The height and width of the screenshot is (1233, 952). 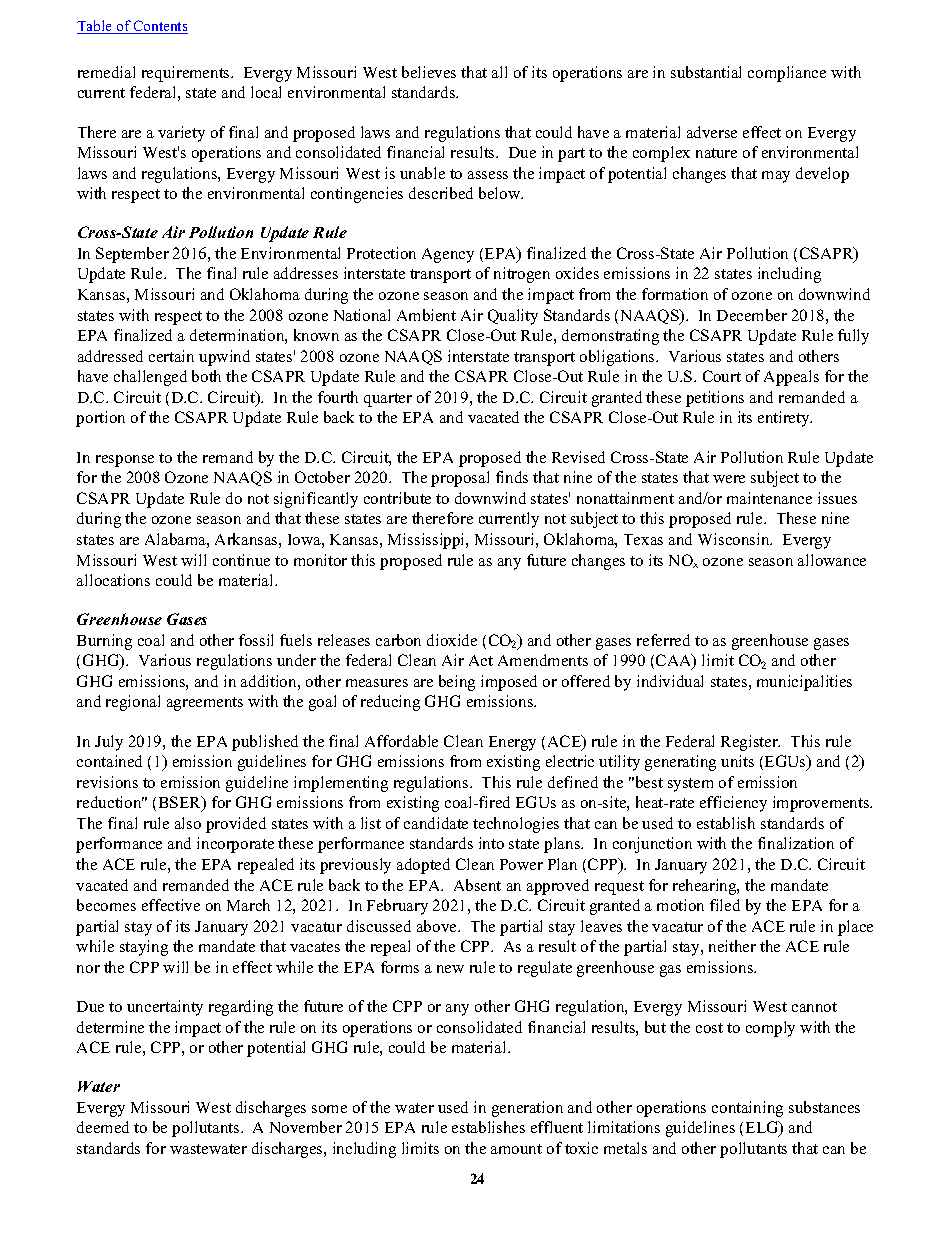 What do you see at coordinates (187, 74) in the screenshot?
I see `requirements` at bounding box center [187, 74].
